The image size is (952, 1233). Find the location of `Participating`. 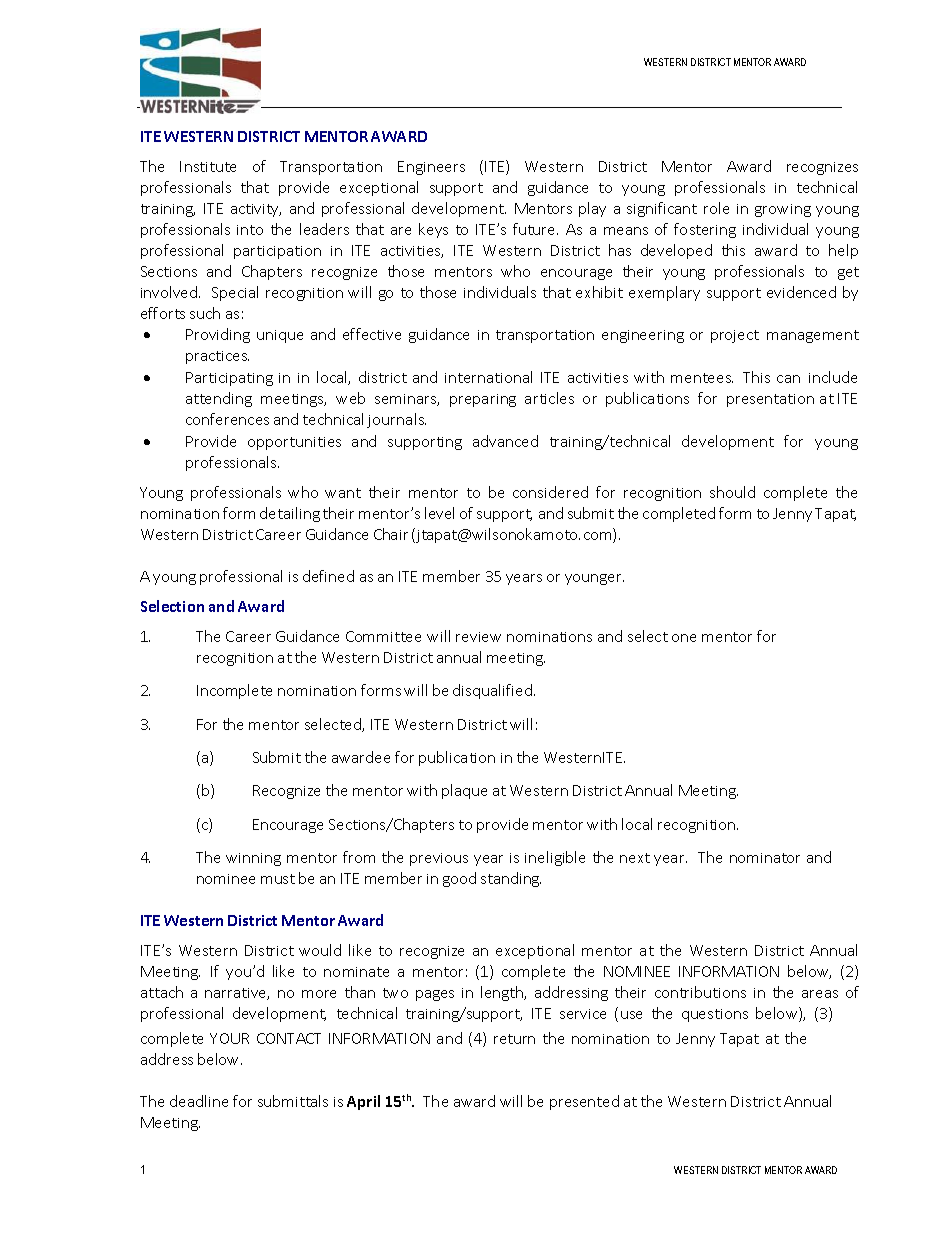

Participating is located at coordinates (229, 379).
